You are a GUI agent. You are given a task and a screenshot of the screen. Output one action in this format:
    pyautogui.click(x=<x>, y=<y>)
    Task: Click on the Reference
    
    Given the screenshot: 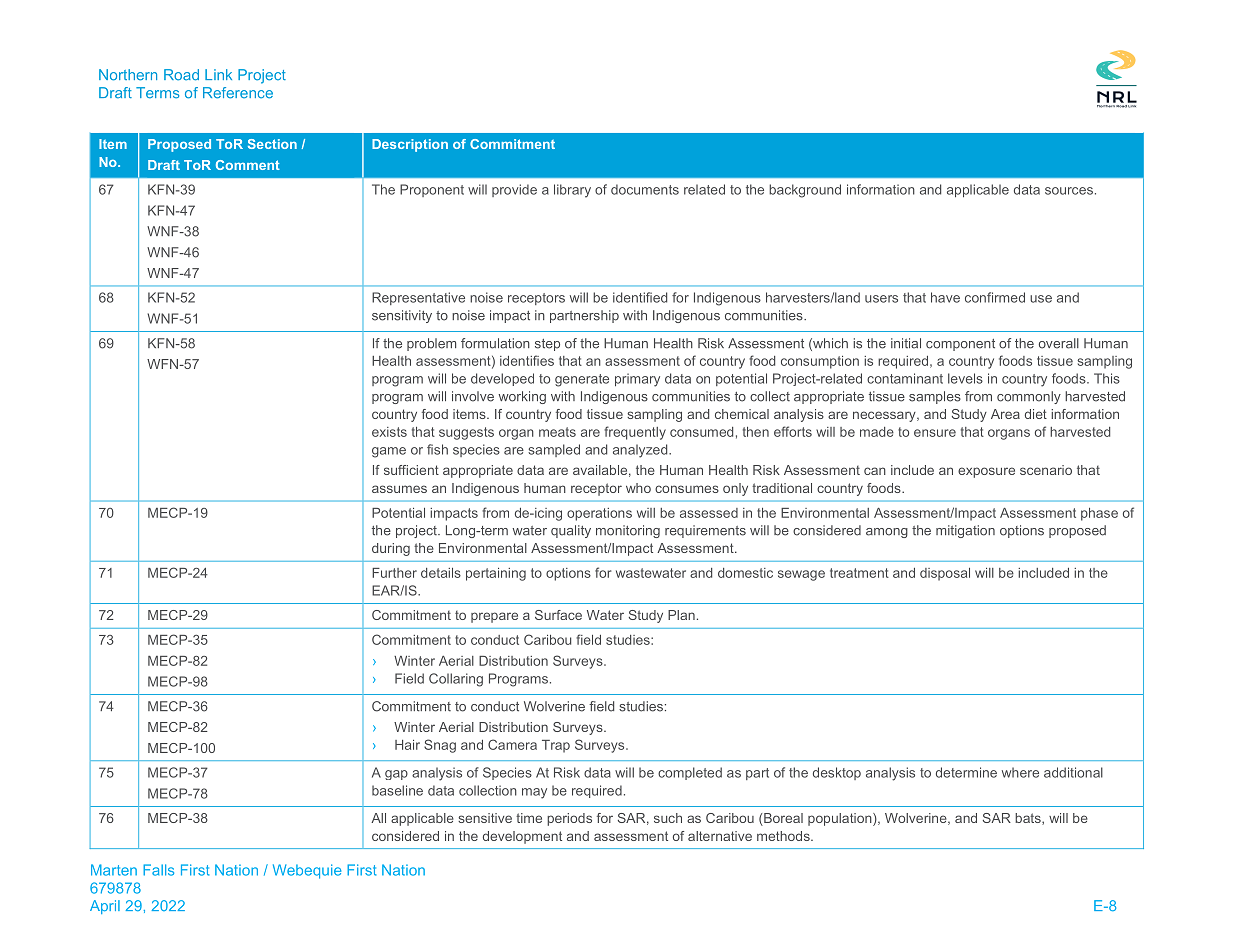 What is the action you would take?
    pyautogui.click(x=238, y=93)
